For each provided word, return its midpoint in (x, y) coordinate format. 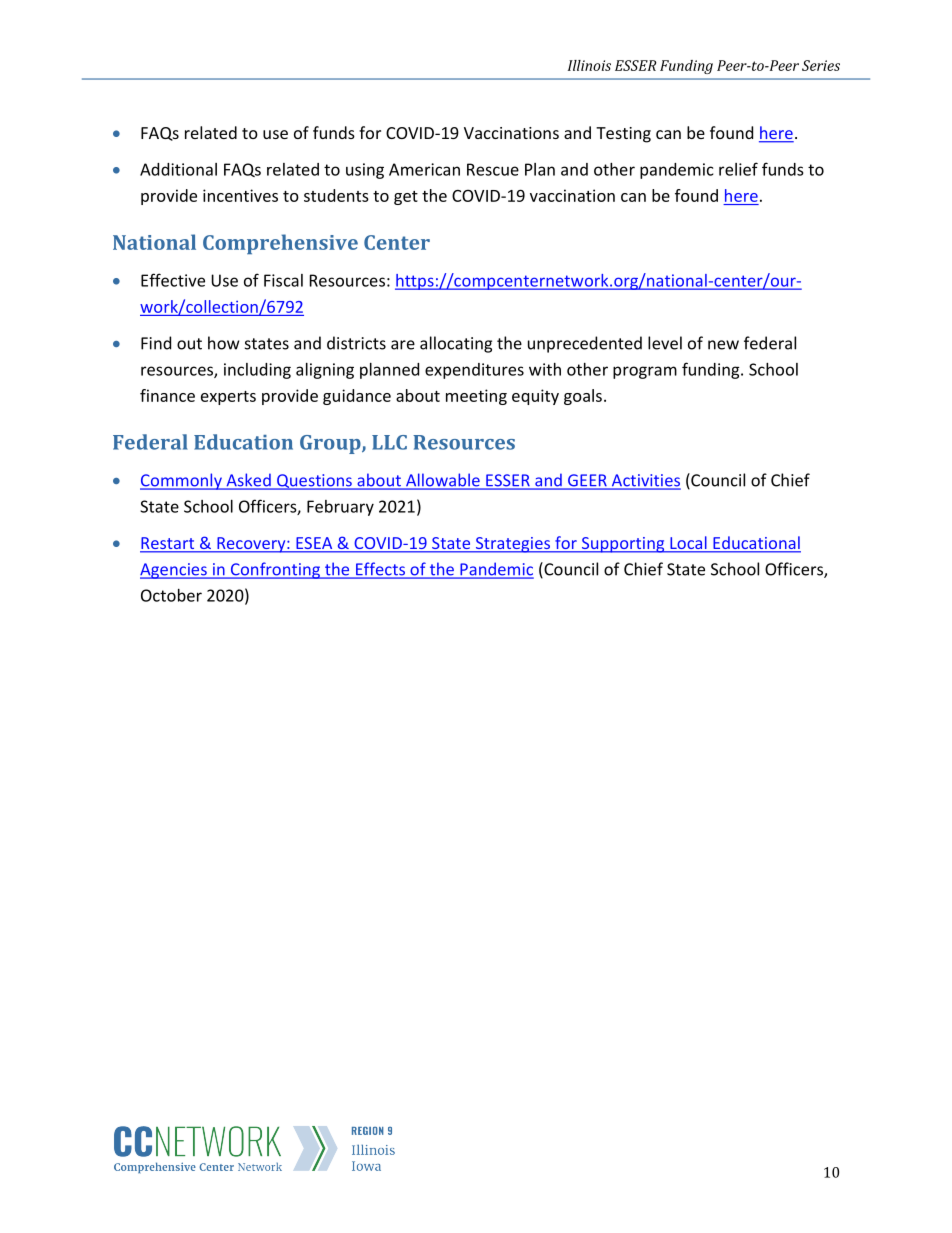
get (406, 198)
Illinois (589, 65)
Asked (248, 481)
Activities (645, 481)
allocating (456, 344)
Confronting (275, 570)
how (224, 343)
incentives (240, 195)
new (723, 345)
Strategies (512, 545)
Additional (178, 169)
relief (738, 169)
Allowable (443, 481)
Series (821, 65)
